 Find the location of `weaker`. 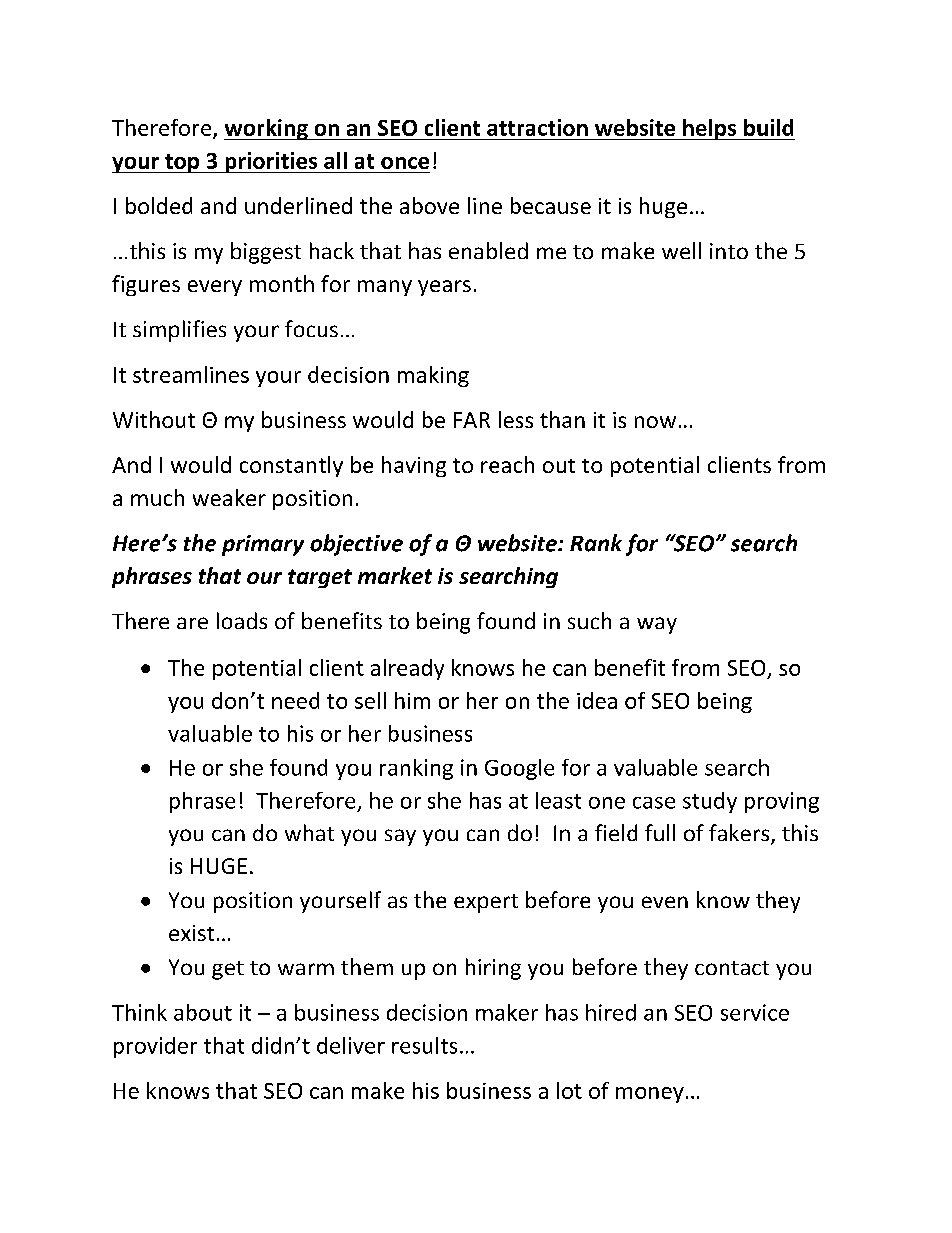

weaker is located at coordinates (229, 497).
